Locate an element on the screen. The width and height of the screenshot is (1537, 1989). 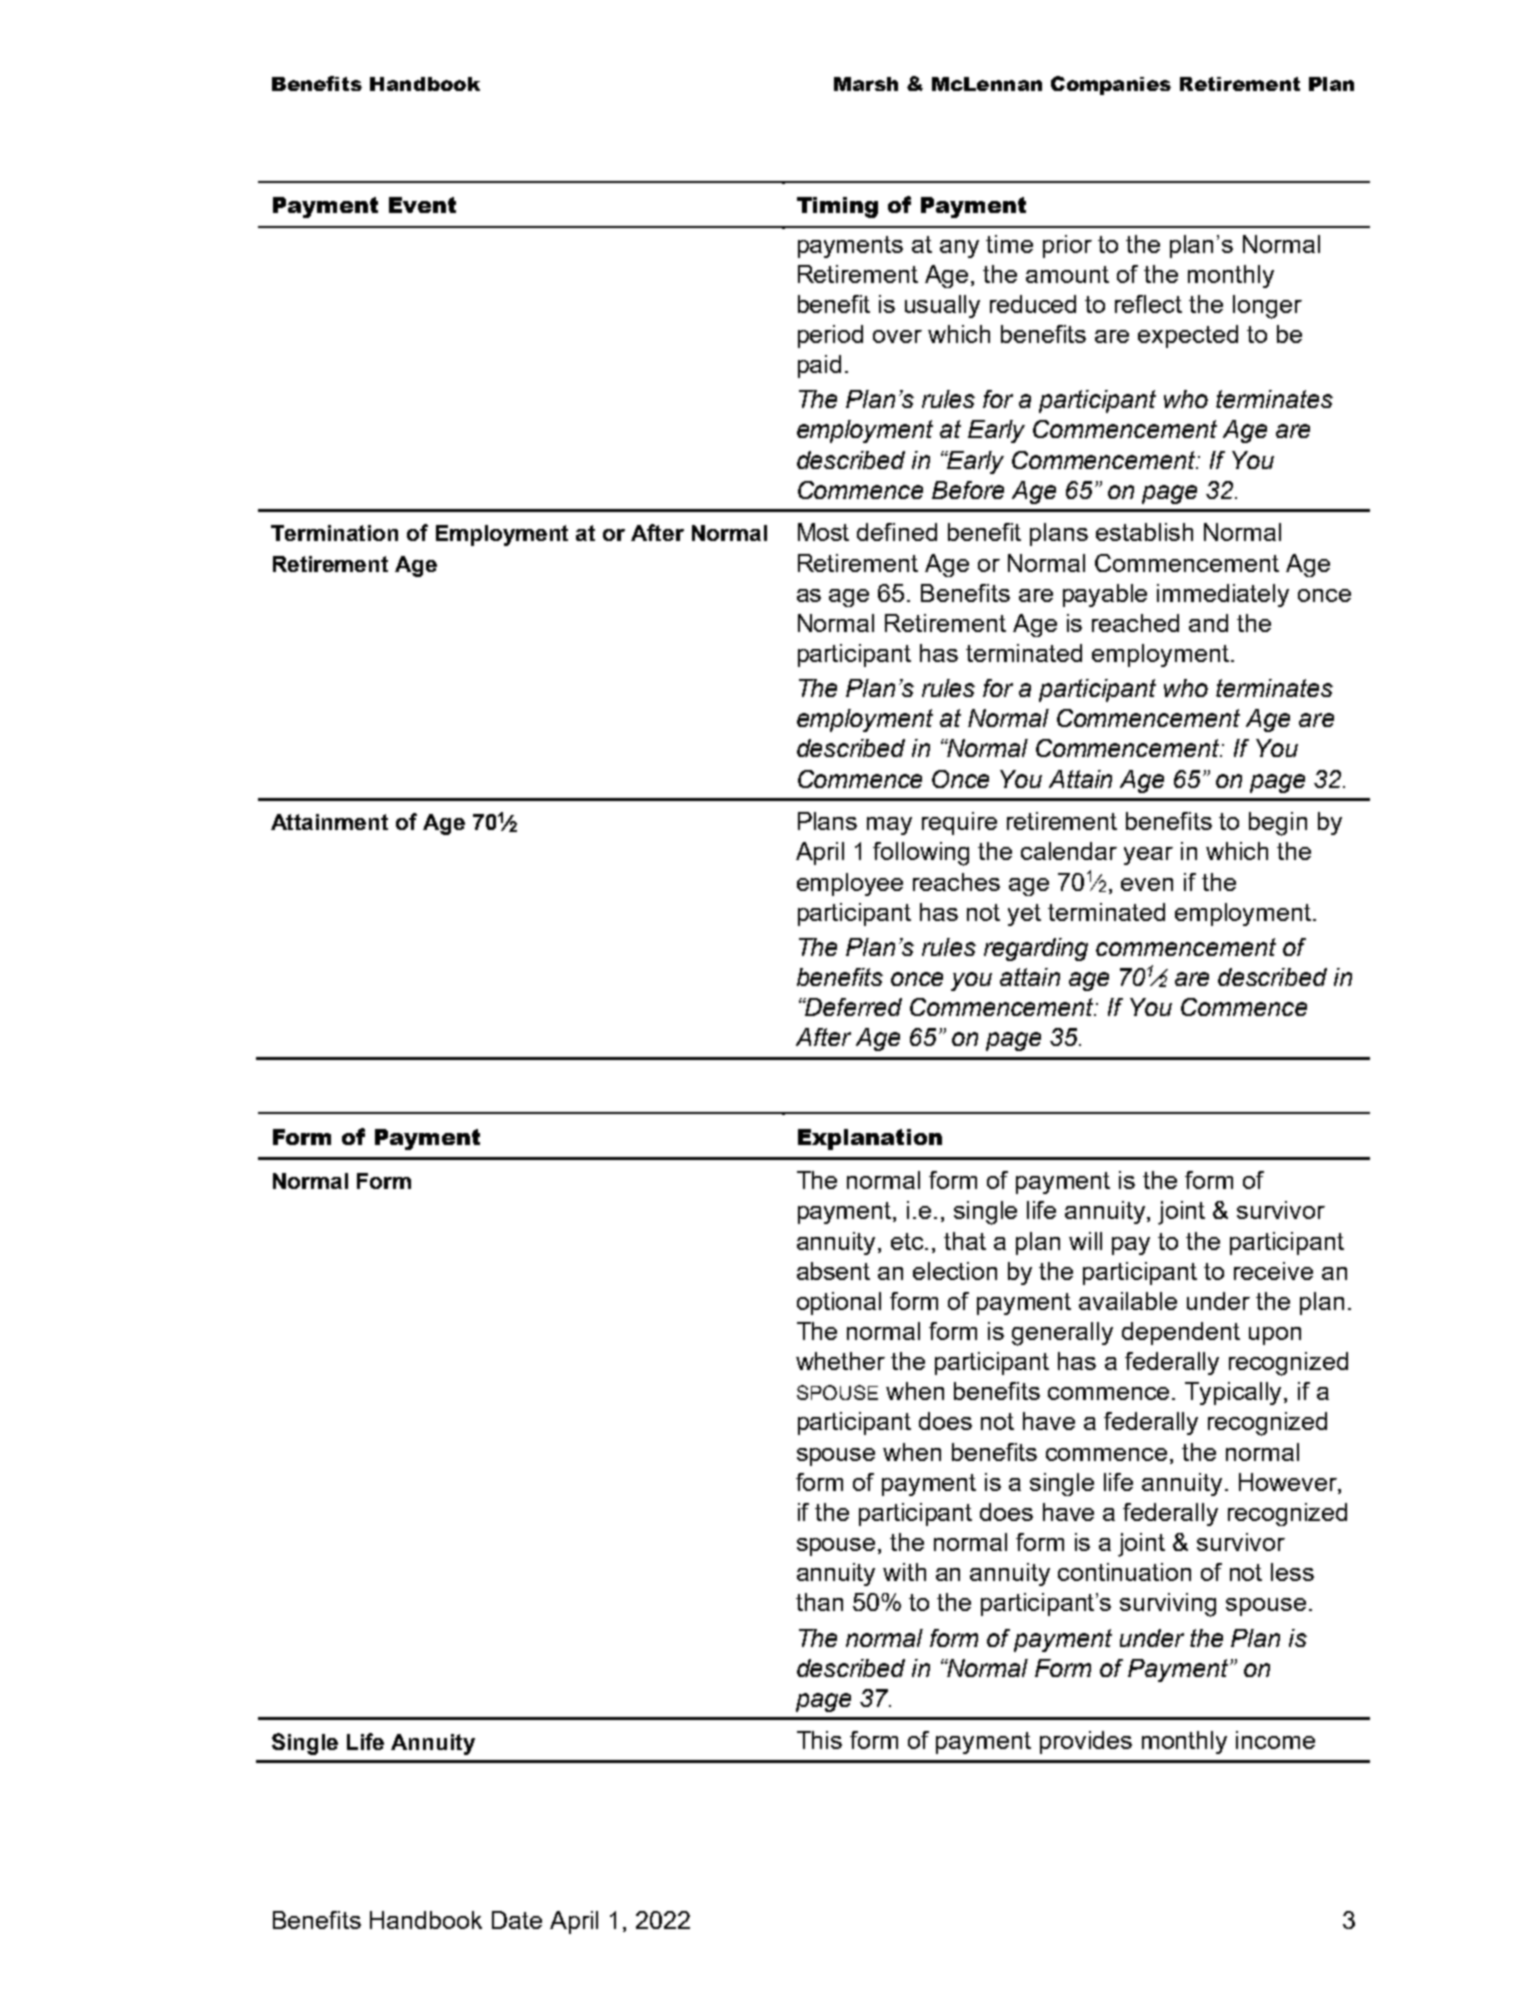
Companies is located at coordinates (1111, 85).
